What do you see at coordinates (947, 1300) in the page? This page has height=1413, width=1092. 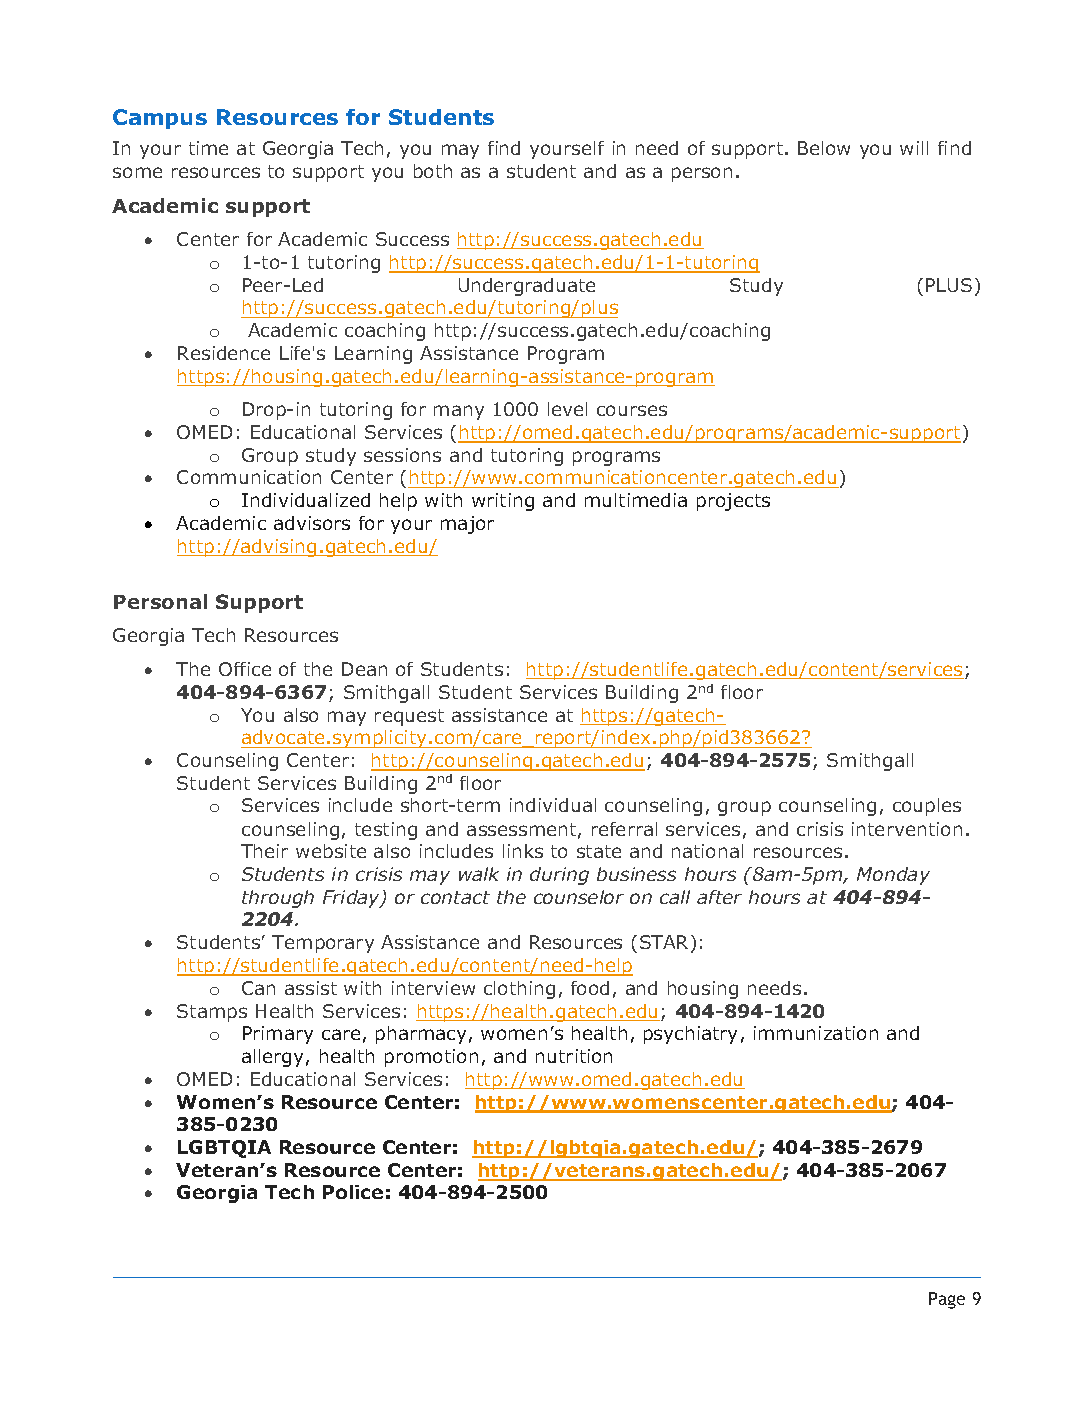 I see `Page` at bounding box center [947, 1300].
